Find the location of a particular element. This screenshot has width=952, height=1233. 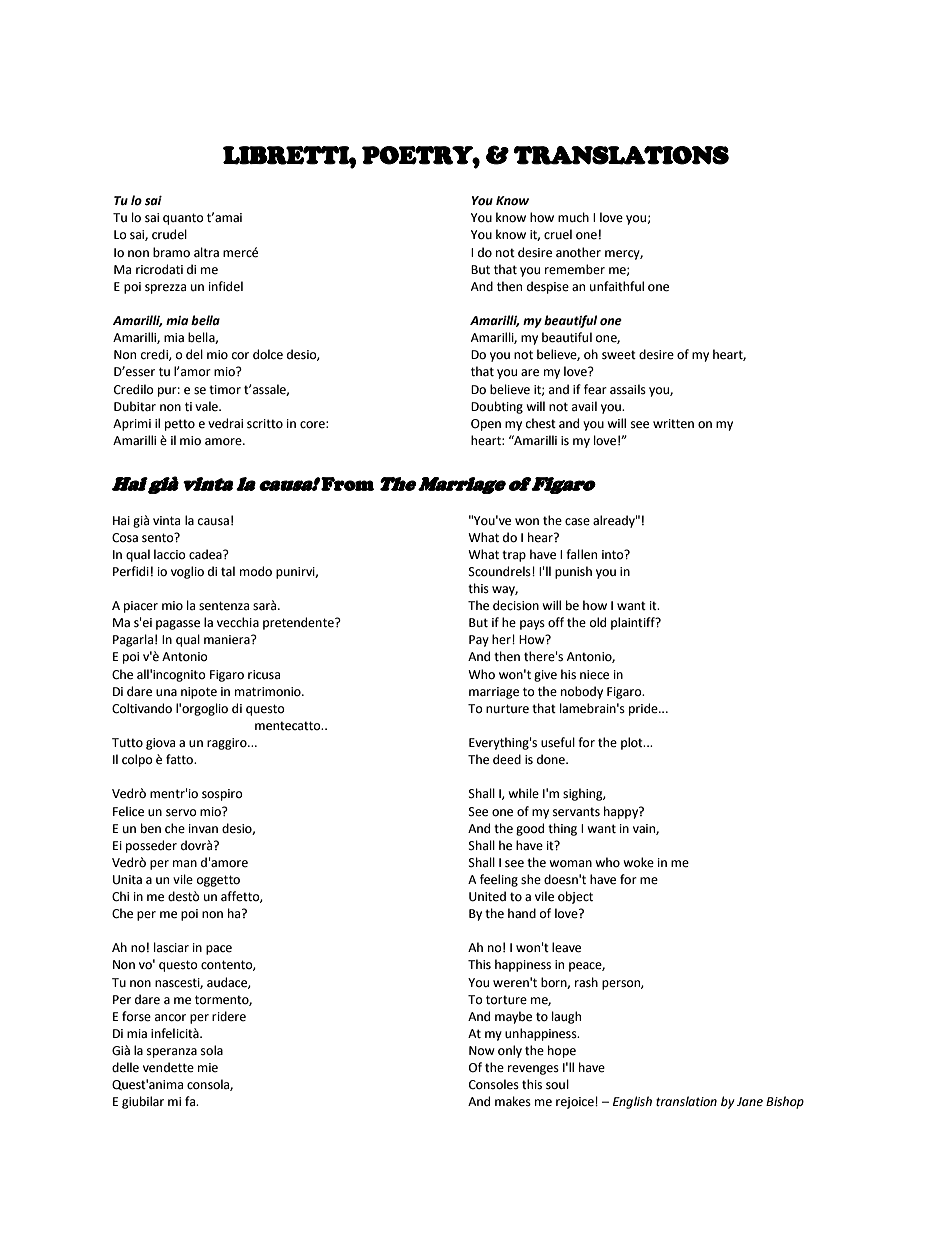

plaintiff is located at coordinates (634, 623).
